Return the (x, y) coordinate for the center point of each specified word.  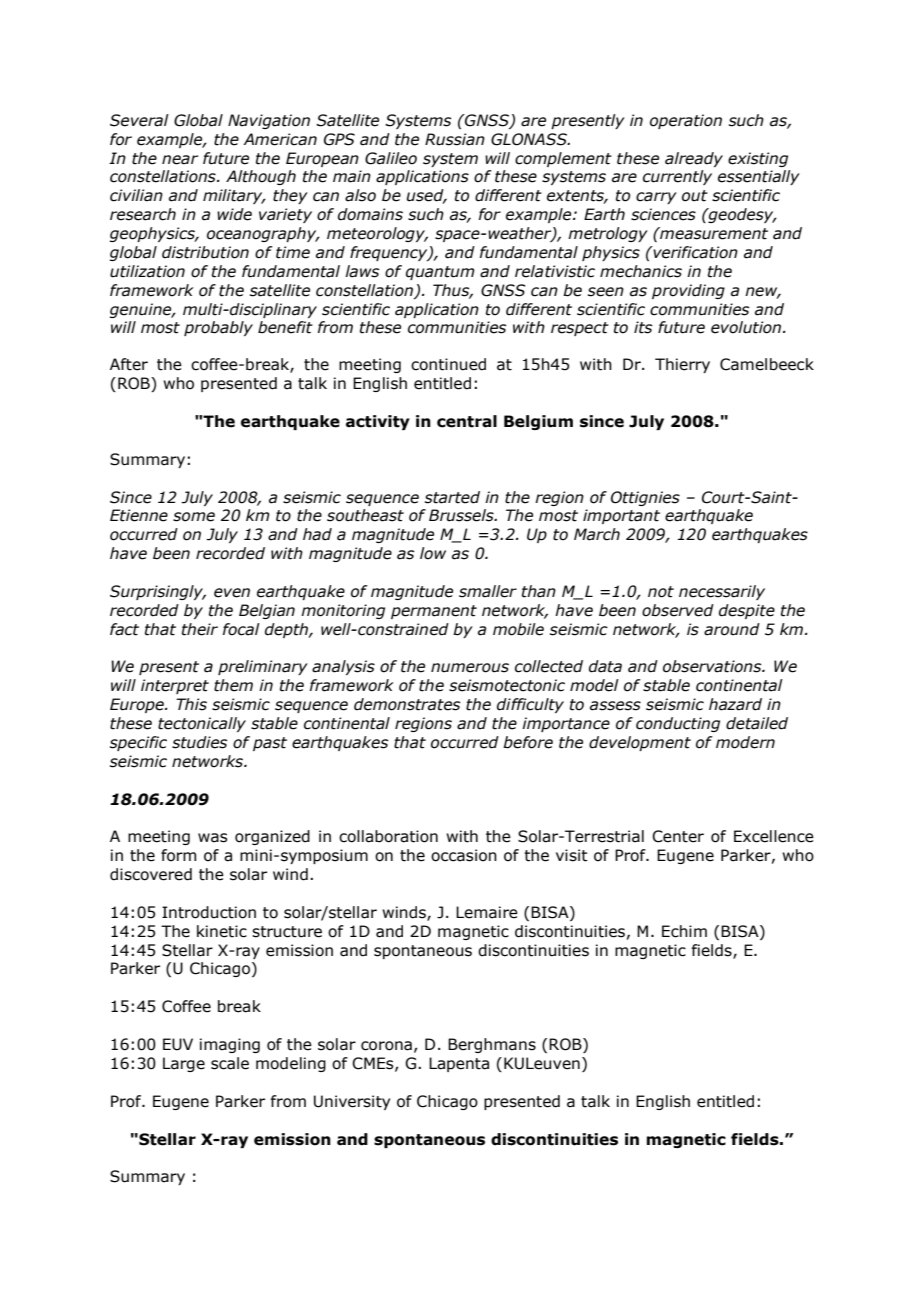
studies (199, 742)
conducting (678, 724)
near (180, 160)
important (621, 516)
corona (386, 1046)
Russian (455, 139)
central (467, 421)
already (694, 159)
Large (184, 1064)
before (528, 742)
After (129, 364)
